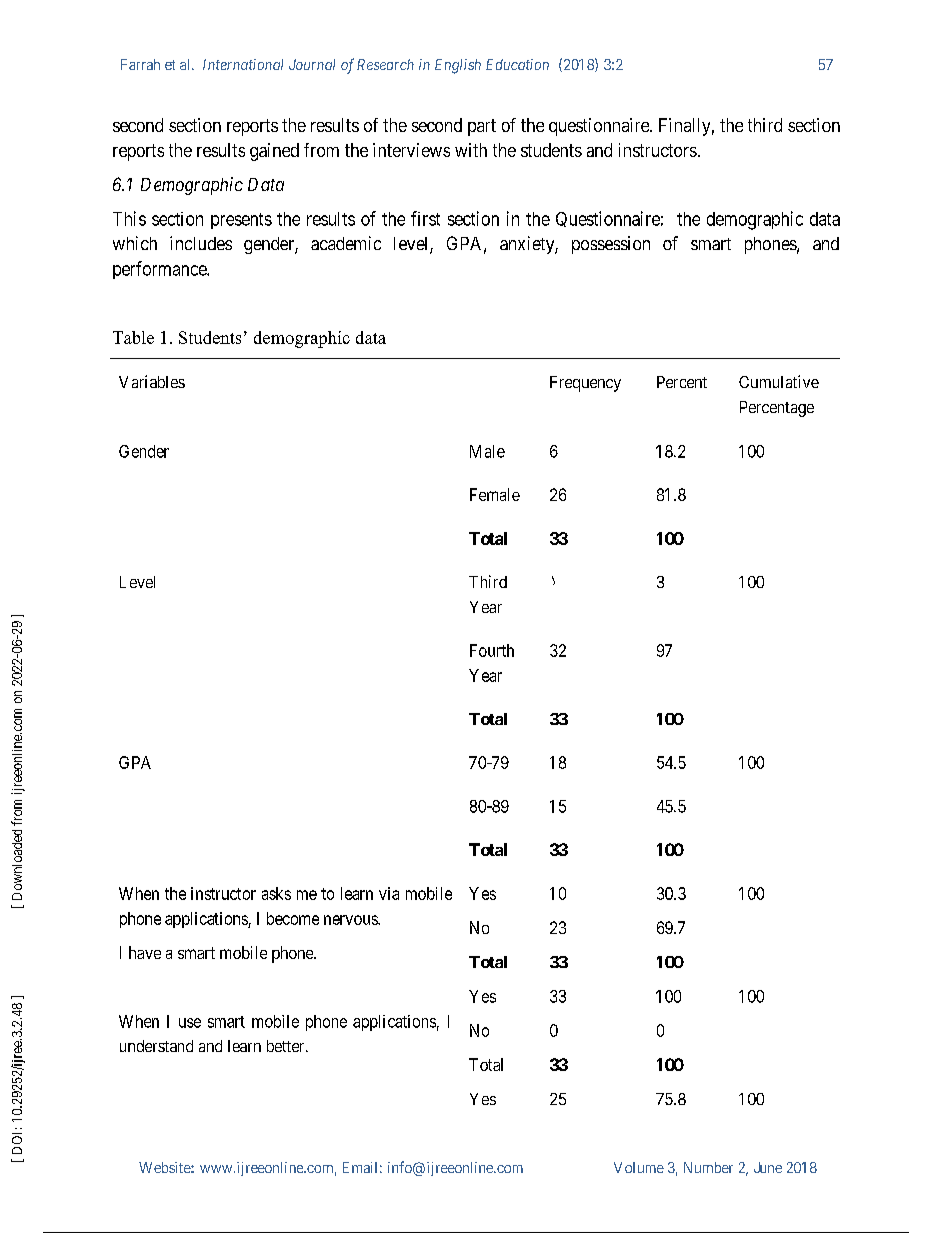  I want to click on International, so click(243, 64).
